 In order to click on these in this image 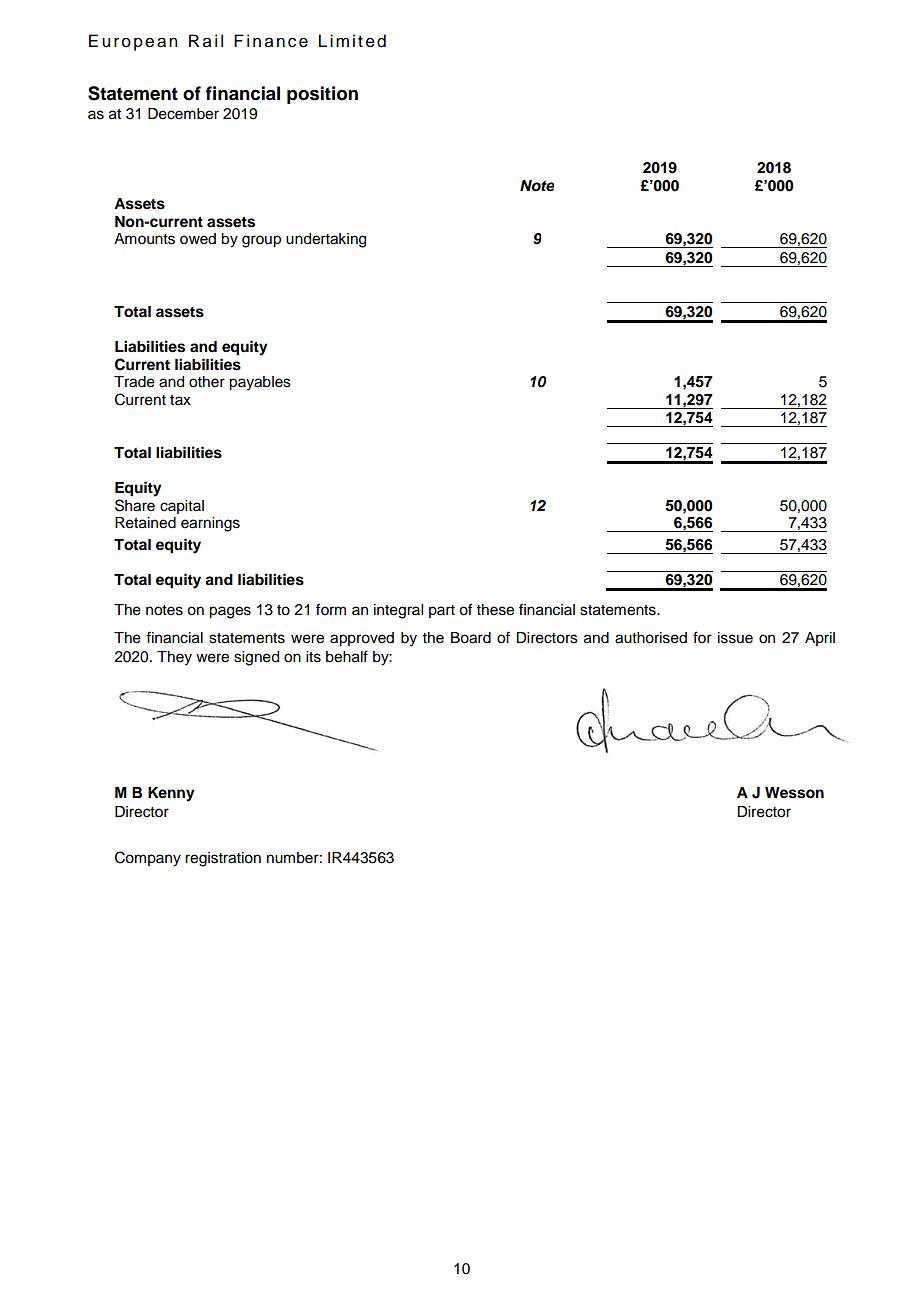, I will do `click(495, 610)`.
